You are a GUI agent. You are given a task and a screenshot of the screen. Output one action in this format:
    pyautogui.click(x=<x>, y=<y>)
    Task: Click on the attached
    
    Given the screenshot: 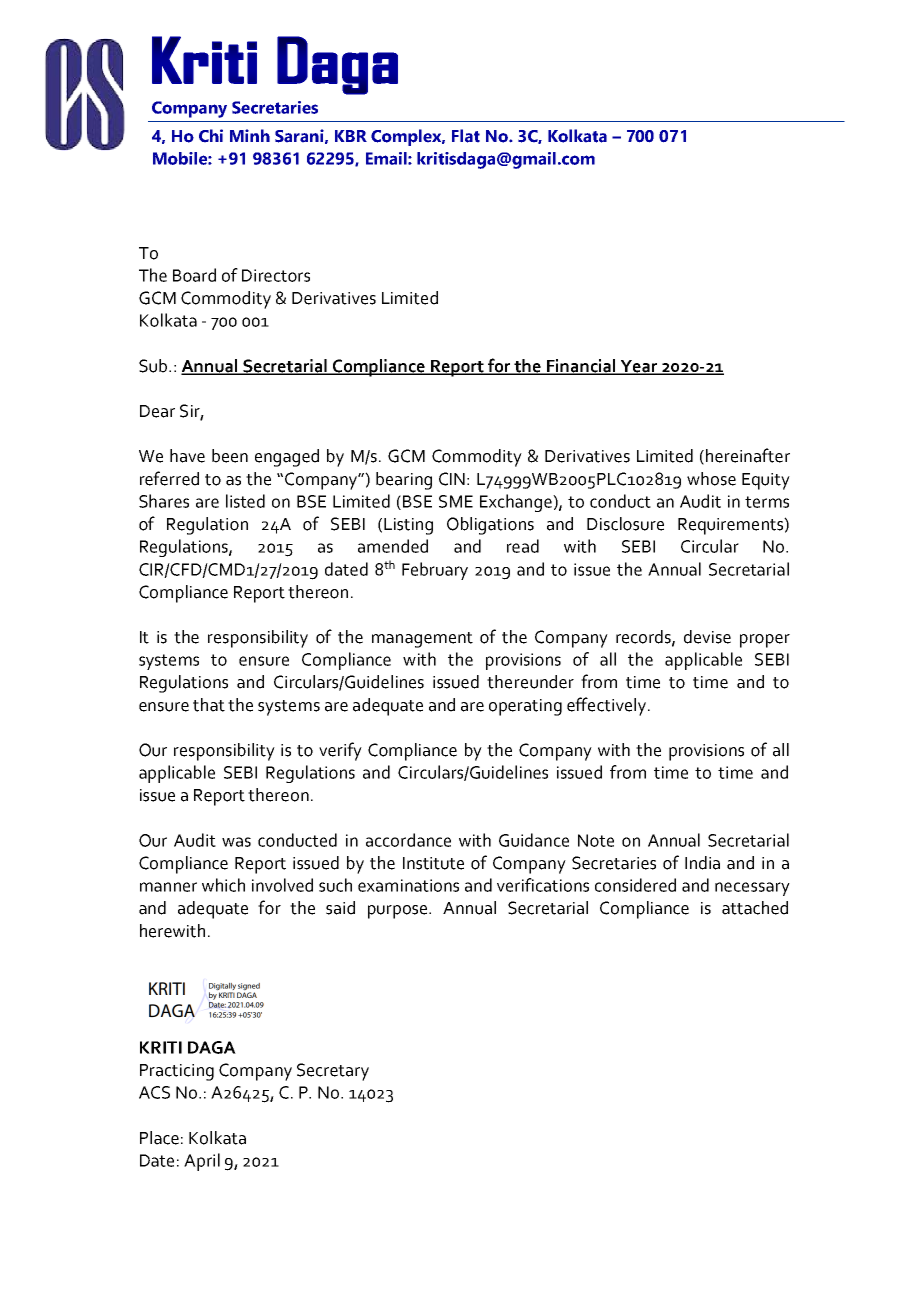 What is the action you would take?
    pyautogui.click(x=755, y=908)
